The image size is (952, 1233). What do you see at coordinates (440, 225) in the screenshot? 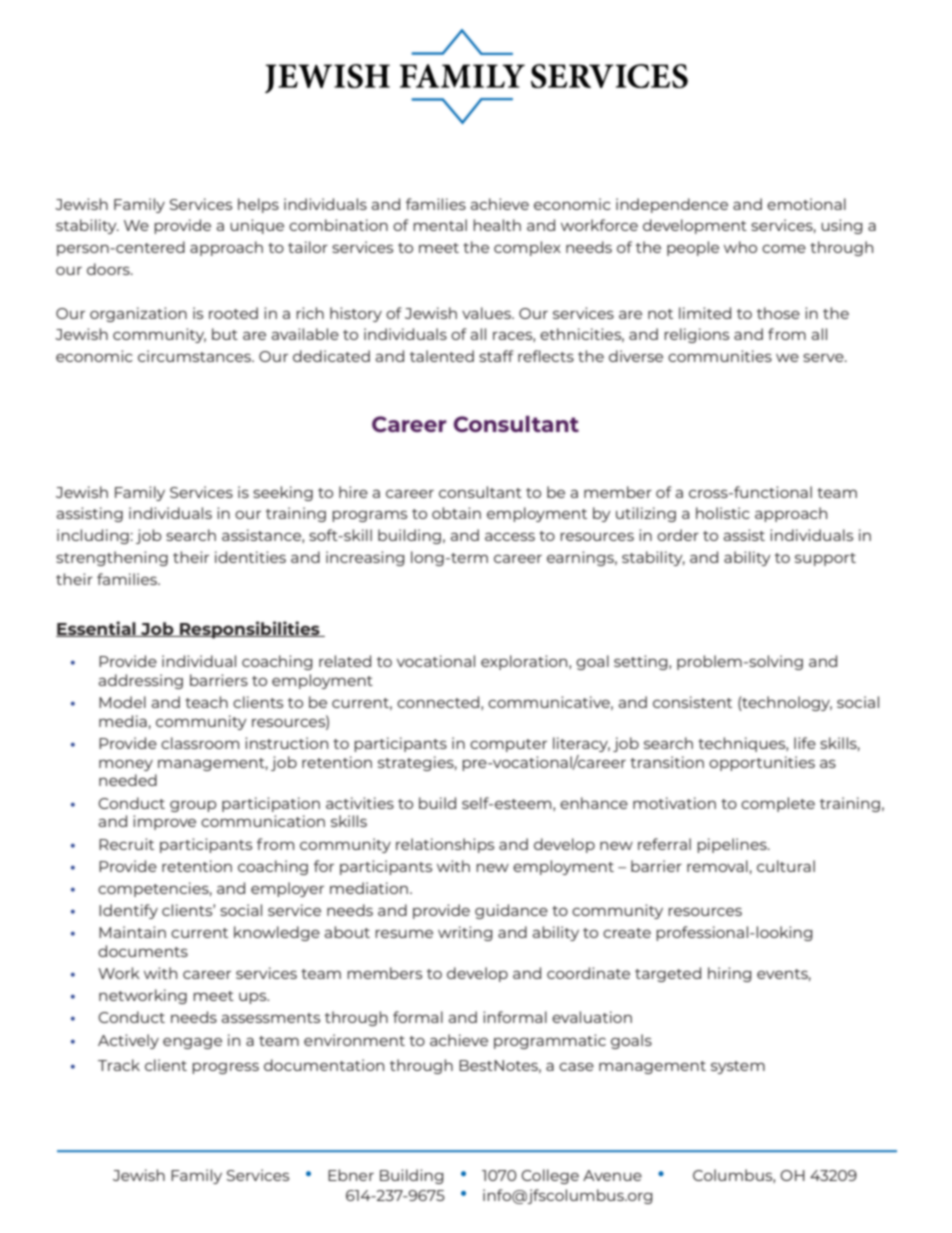
I see `mental` at bounding box center [440, 225].
